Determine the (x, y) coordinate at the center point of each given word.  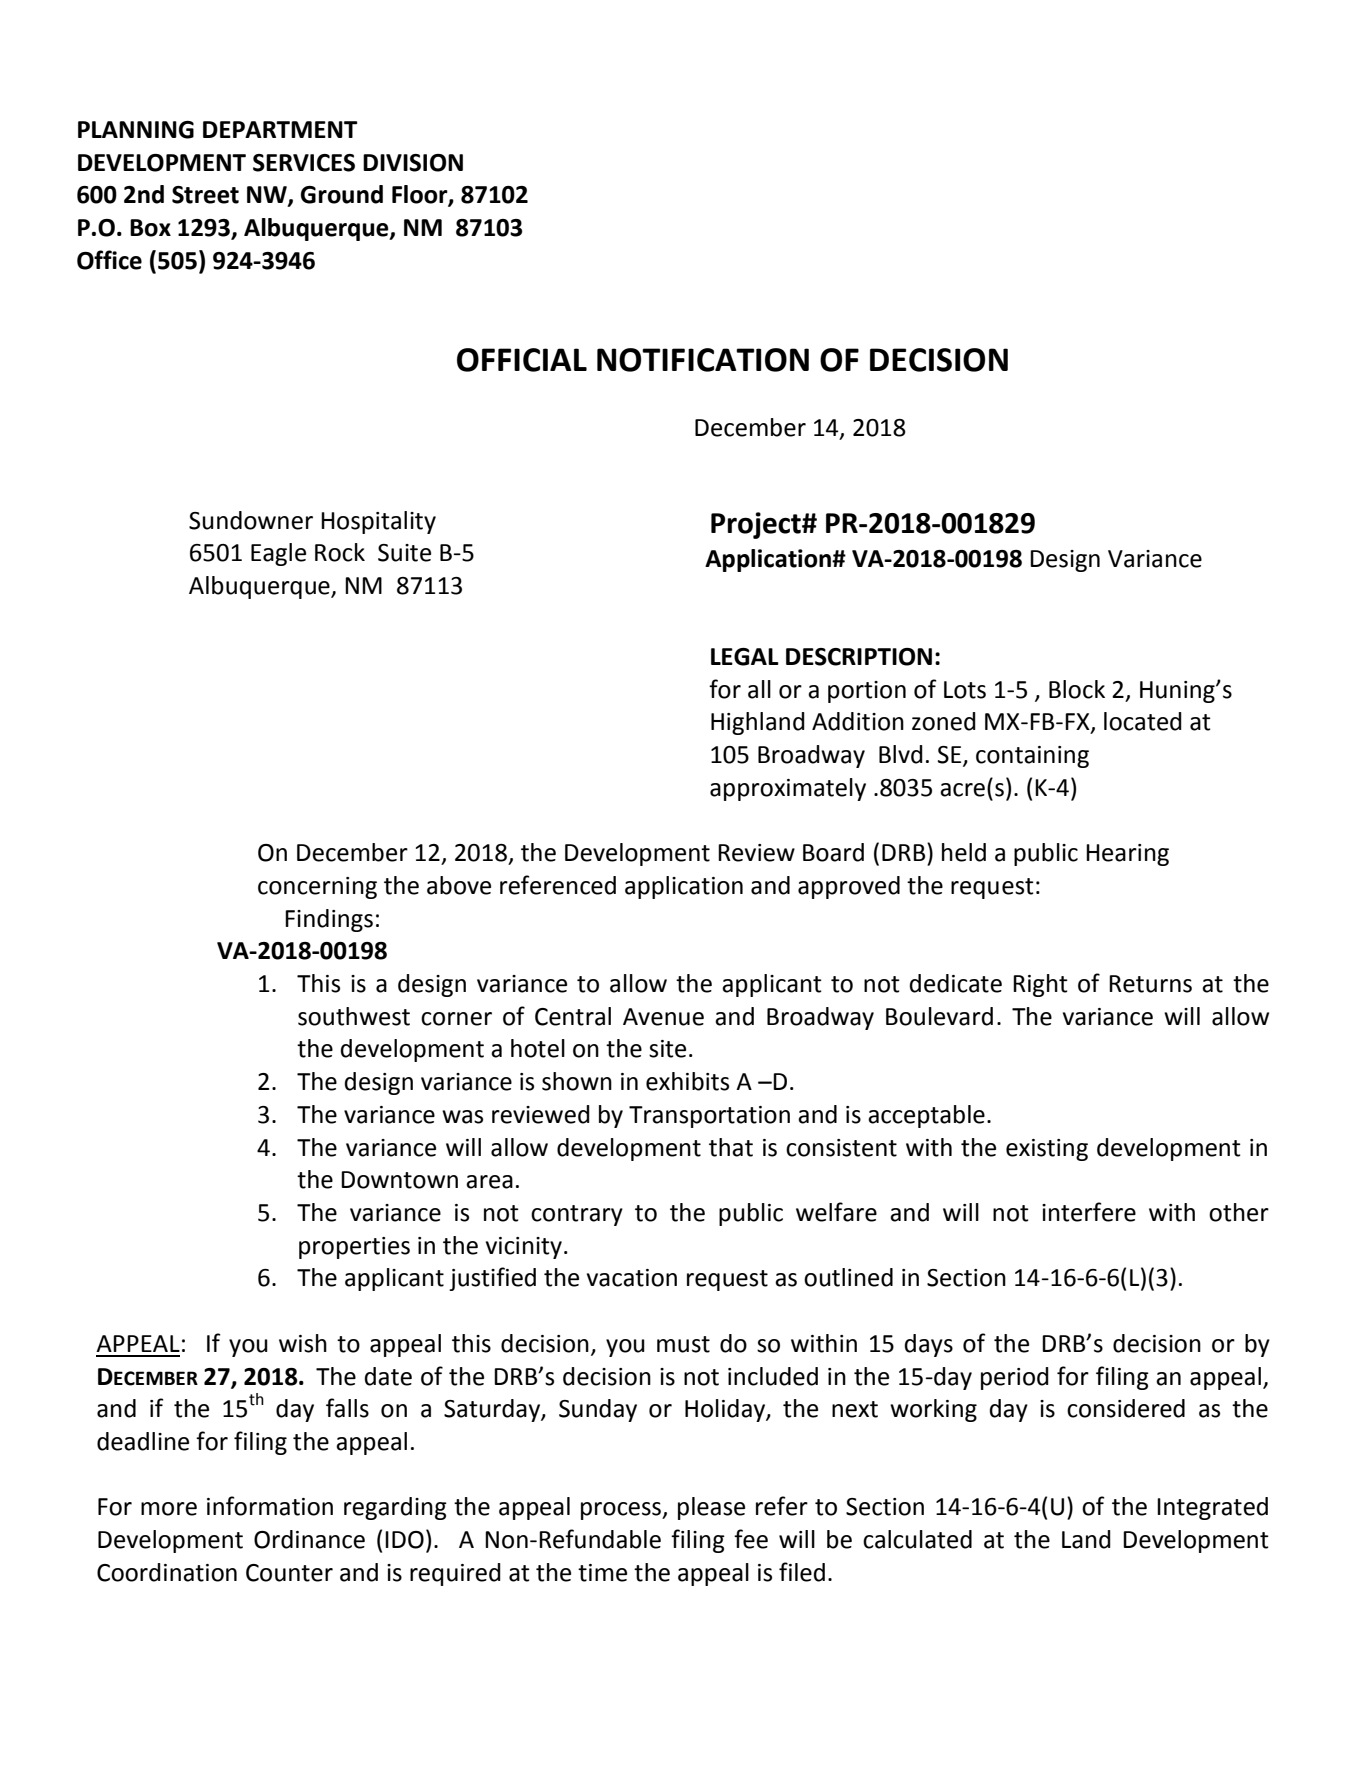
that (731, 1147)
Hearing (1127, 855)
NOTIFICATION (703, 360)
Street (205, 195)
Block (1077, 689)
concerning (317, 888)
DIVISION (413, 163)
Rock (340, 552)
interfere (1089, 1212)
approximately (788, 789)
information (270, 1506)
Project (757, 525)
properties (354, 1248)
